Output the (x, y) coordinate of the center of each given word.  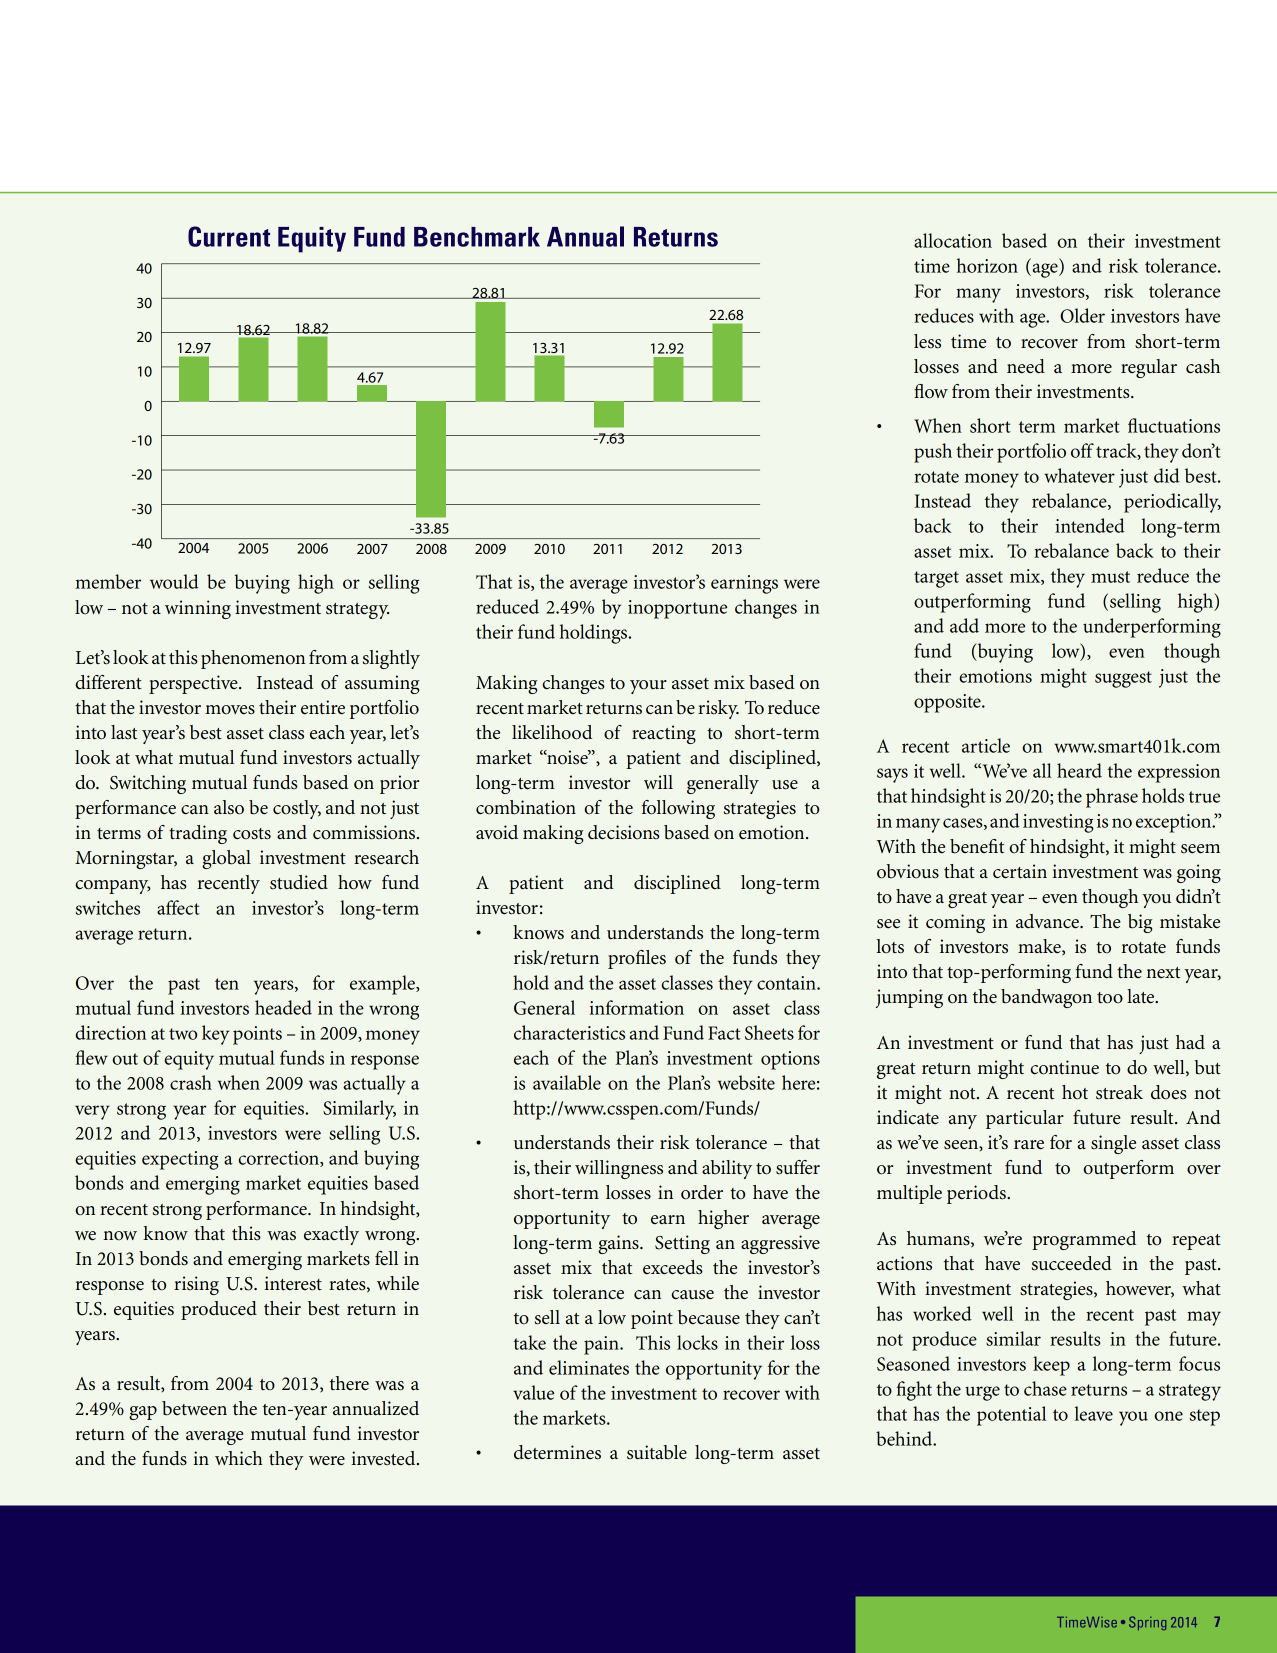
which (239, 1458)
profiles (637, 959)
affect (178, 907)
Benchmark (477, 237)
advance (1048, 921)
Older (1082, 315)
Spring (1147, 1623)
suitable (657, 1452)
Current (229, 236)
